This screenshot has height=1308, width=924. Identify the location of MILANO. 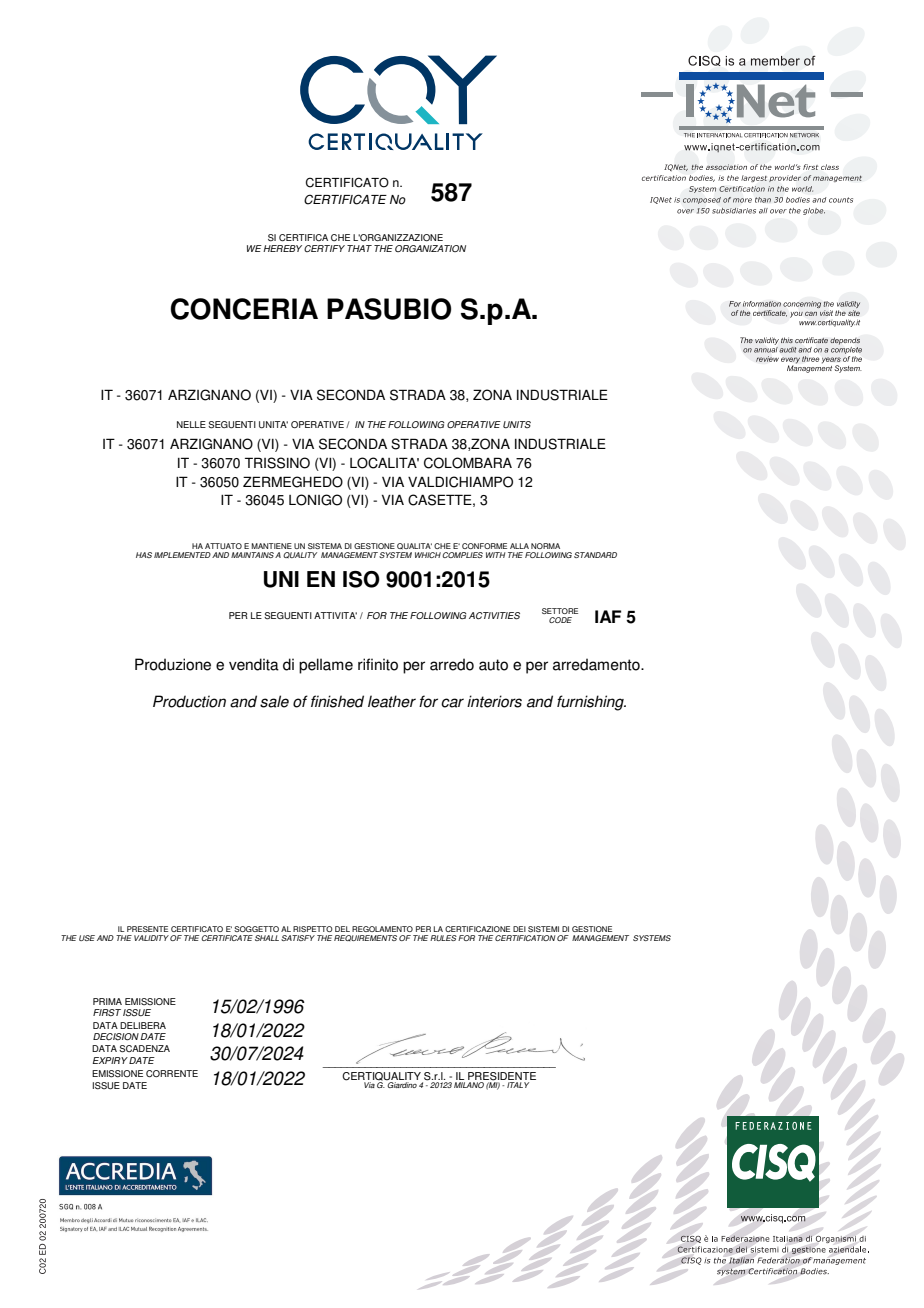
(469, 1085).
